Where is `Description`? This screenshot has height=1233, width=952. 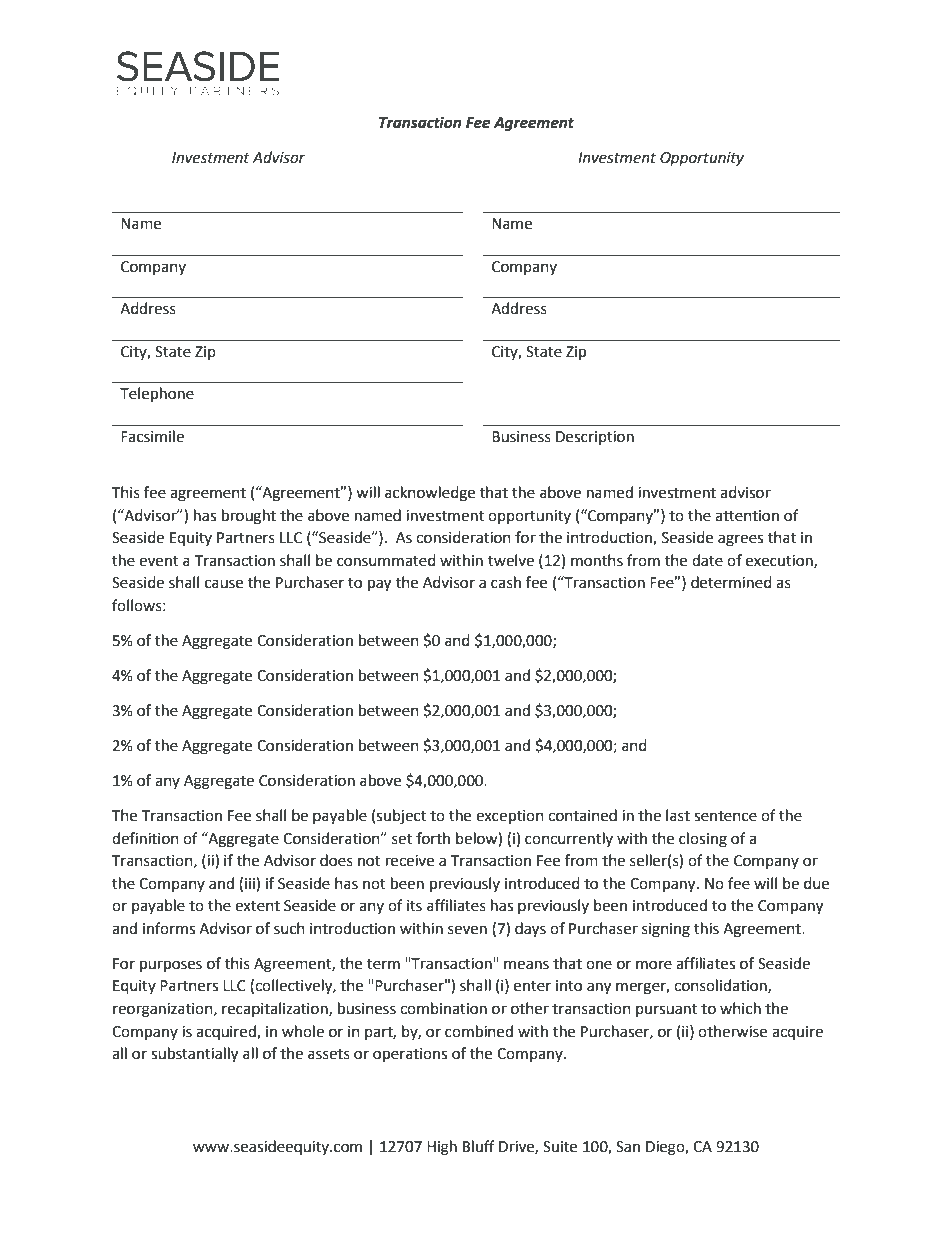 Description is located at coordinates (595, 438).
